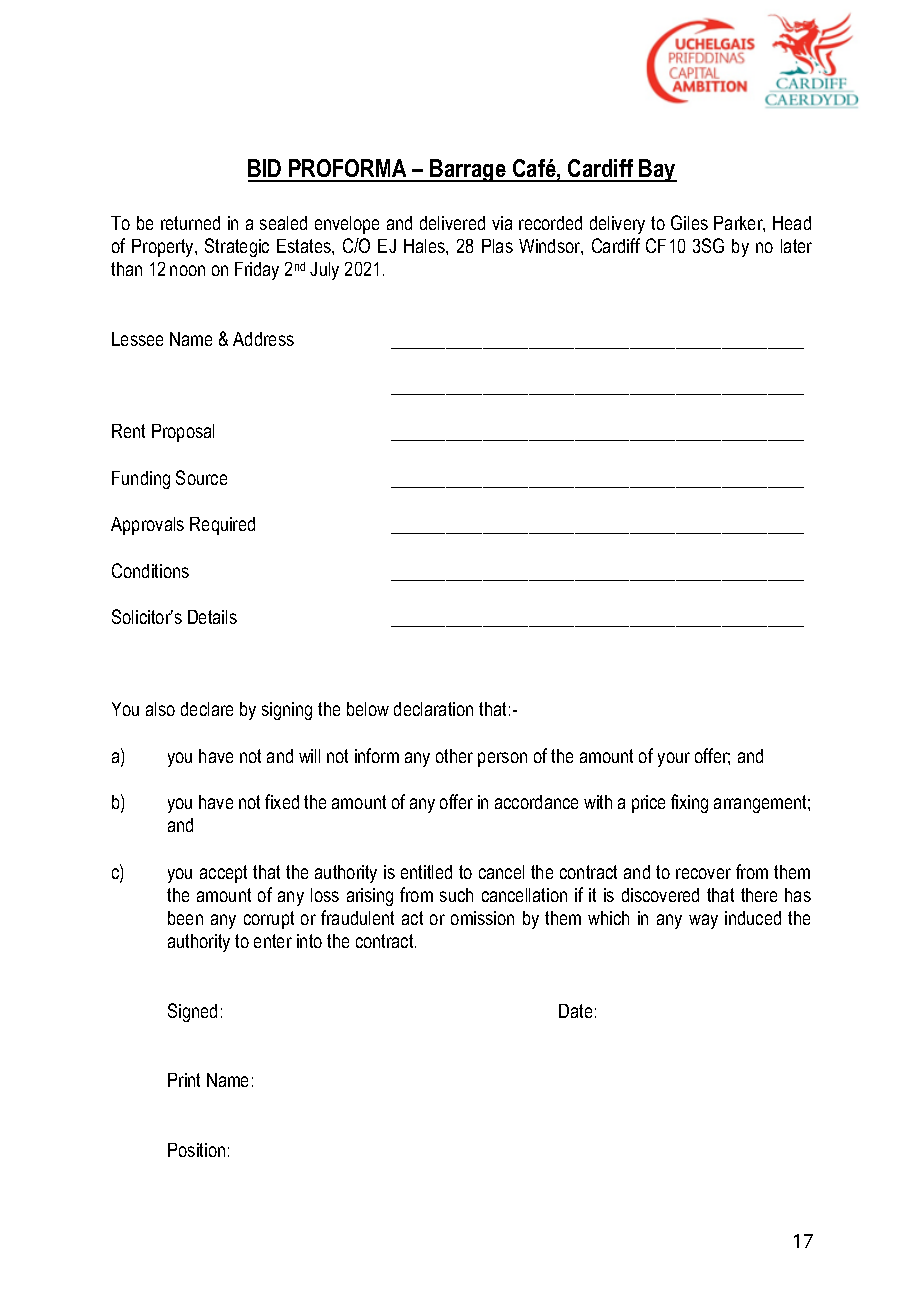  What do you see at coordinates (282, 801) in the screenshot?
I see `fixed` at bounding box center [282, 801].
